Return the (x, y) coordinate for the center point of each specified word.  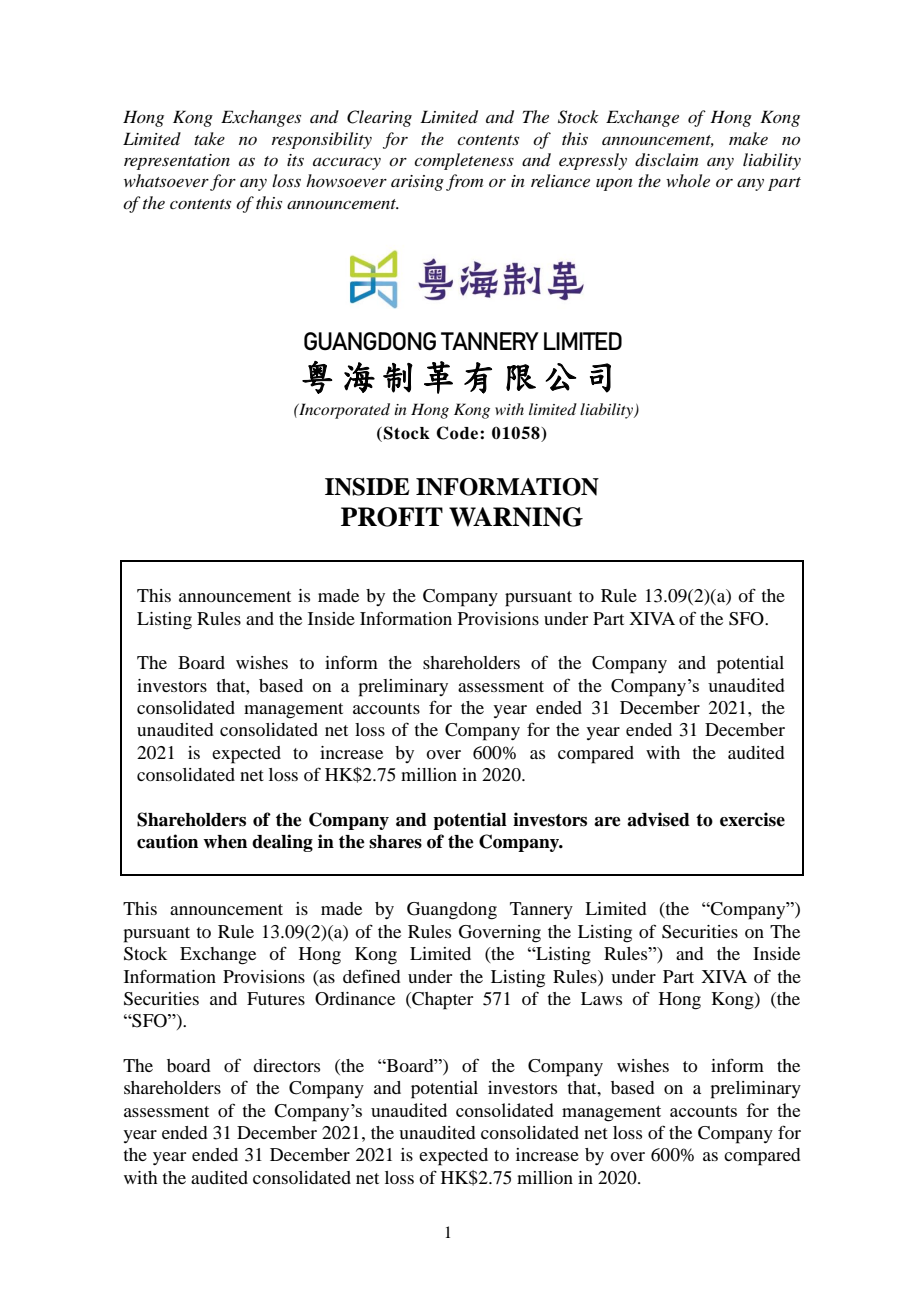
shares (395, 842)
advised (658, 819)
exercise (752, 819)
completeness (464, 161)
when (225, 842)
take (209, 138)
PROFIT (392, 517)
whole (688, 180)
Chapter (441, 1001)
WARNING (516, 517)
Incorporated (343, 411)
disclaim (666, 160)
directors (286, 1065)
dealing (282, 843)
